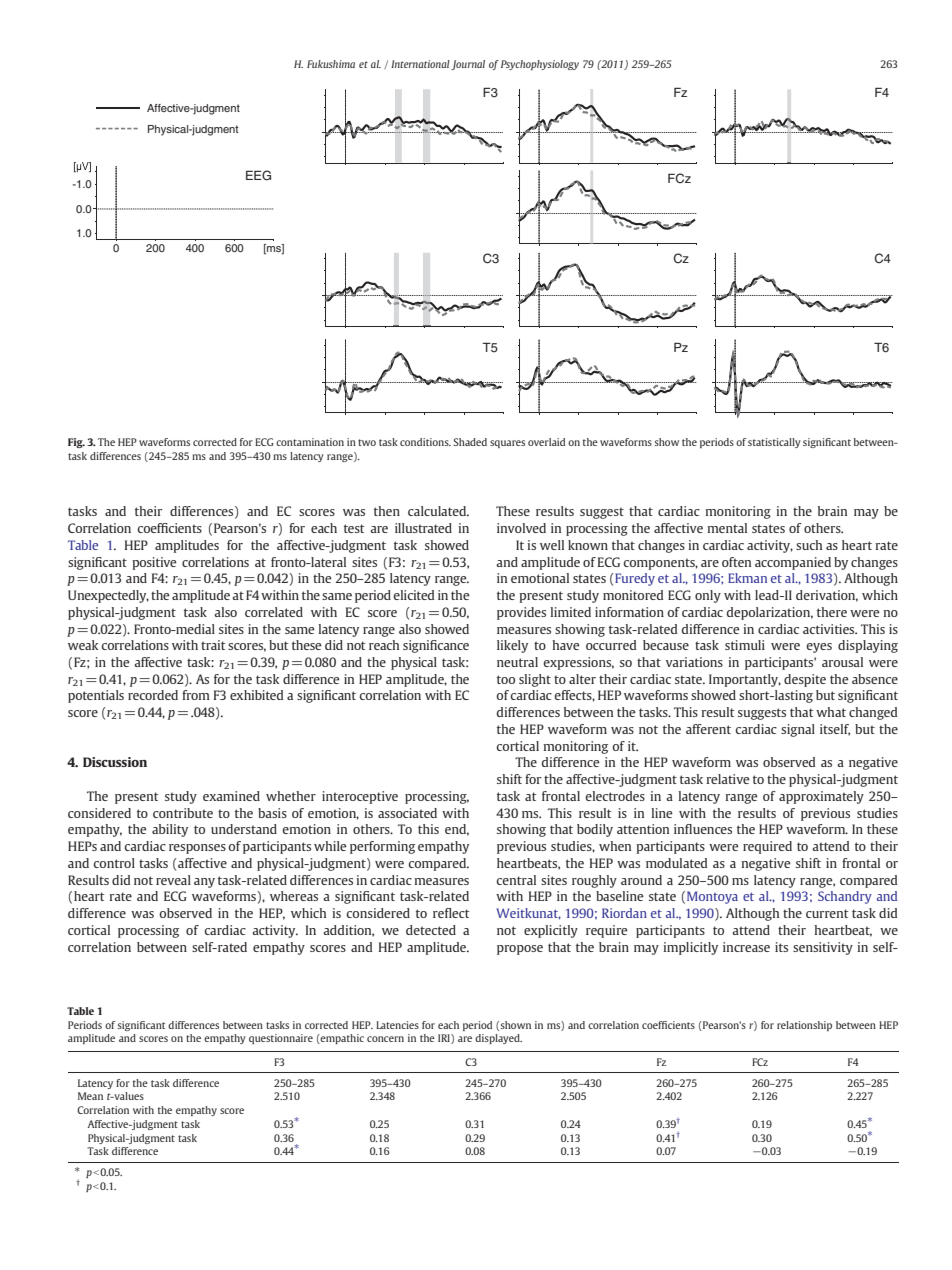 The width and height of the screenshot is (952, 1270). I want to click on Psychophysiology, so click(540, 65).
